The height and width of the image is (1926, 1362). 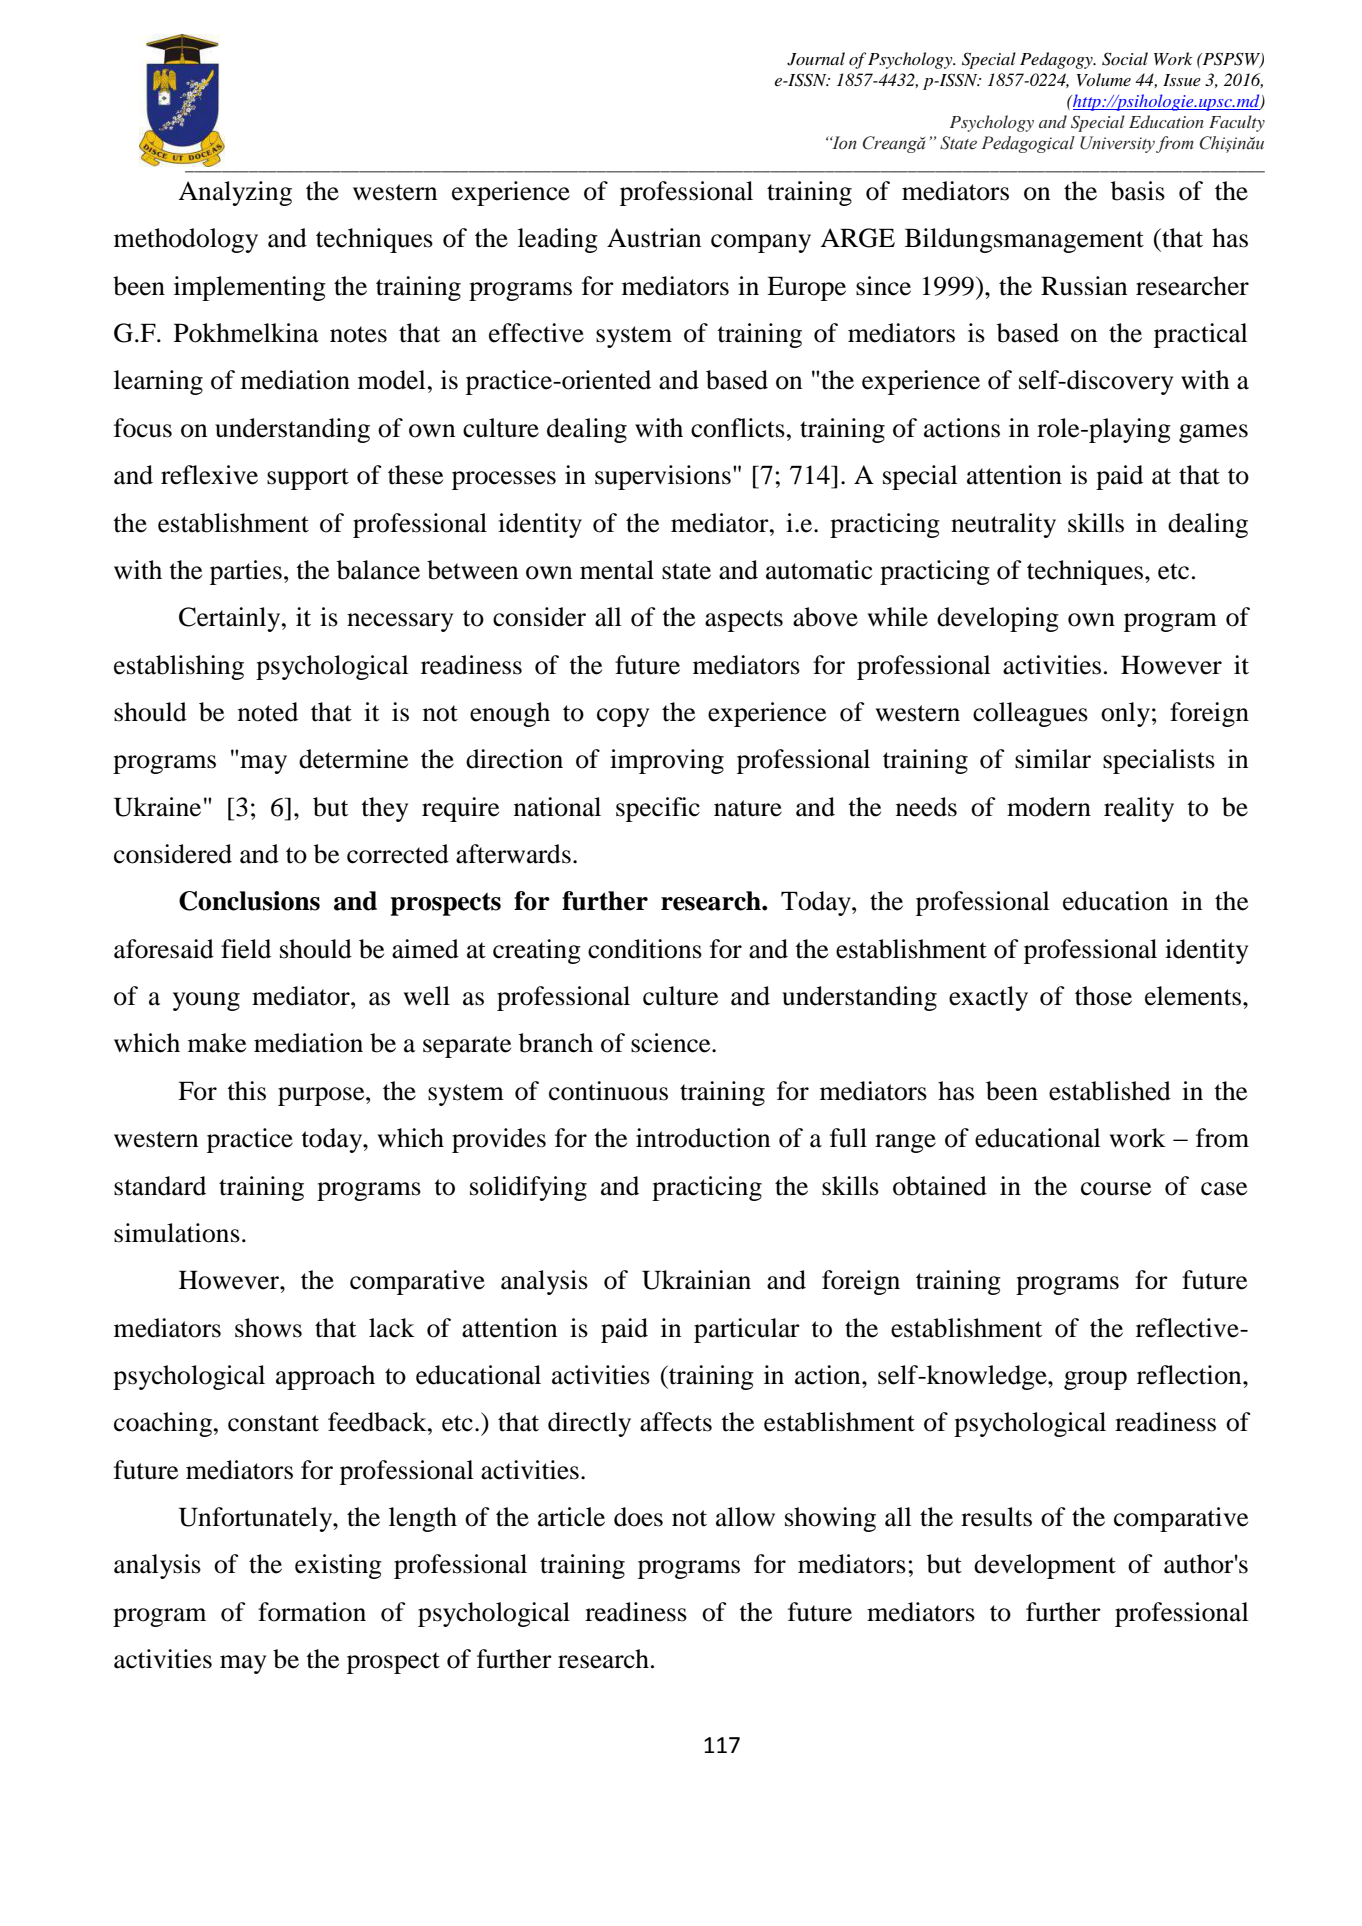 I want to click on established, so click(x=1110, y=1091).
